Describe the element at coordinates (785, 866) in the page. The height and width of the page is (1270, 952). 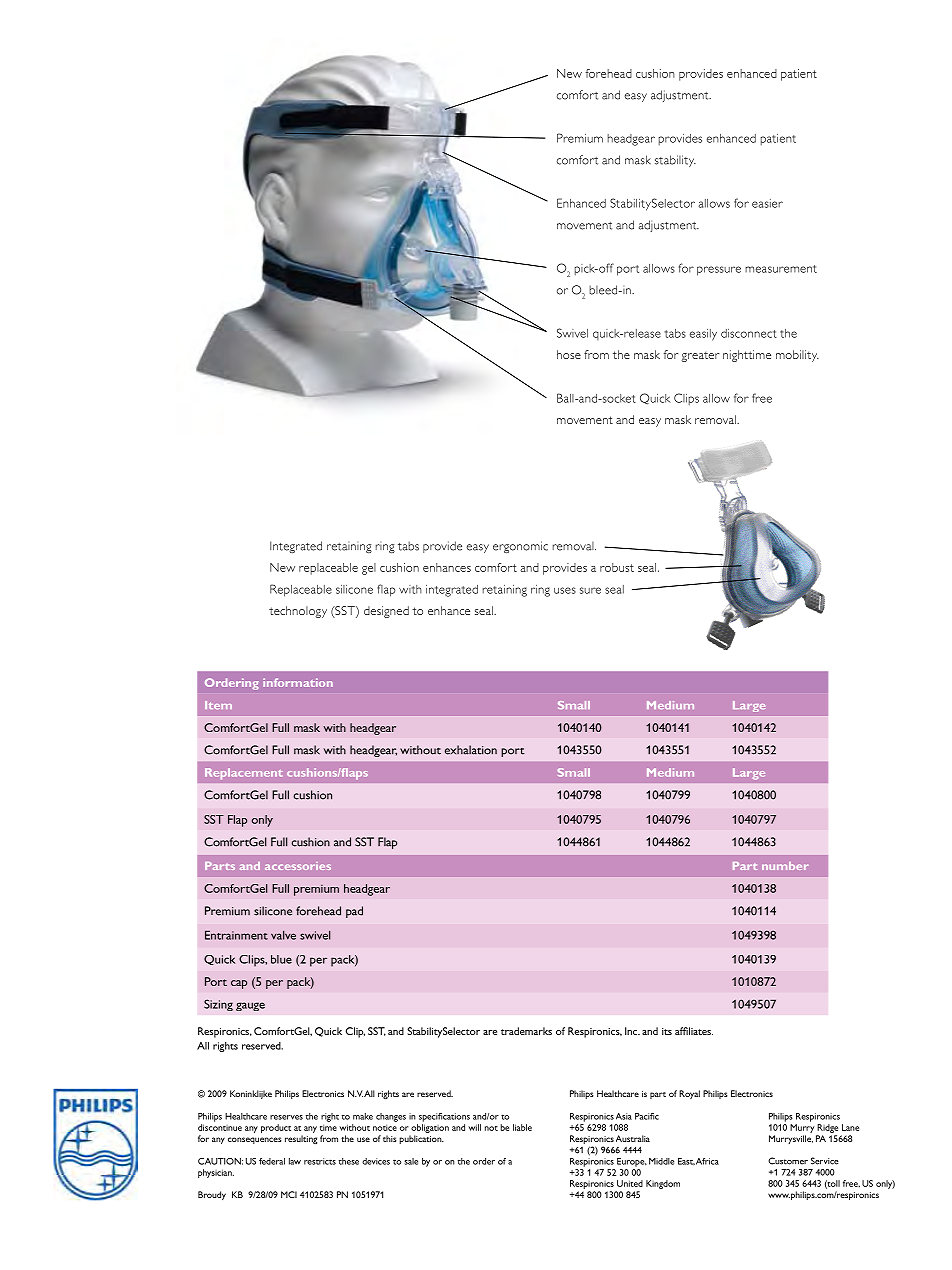
I see `number` at that location.
